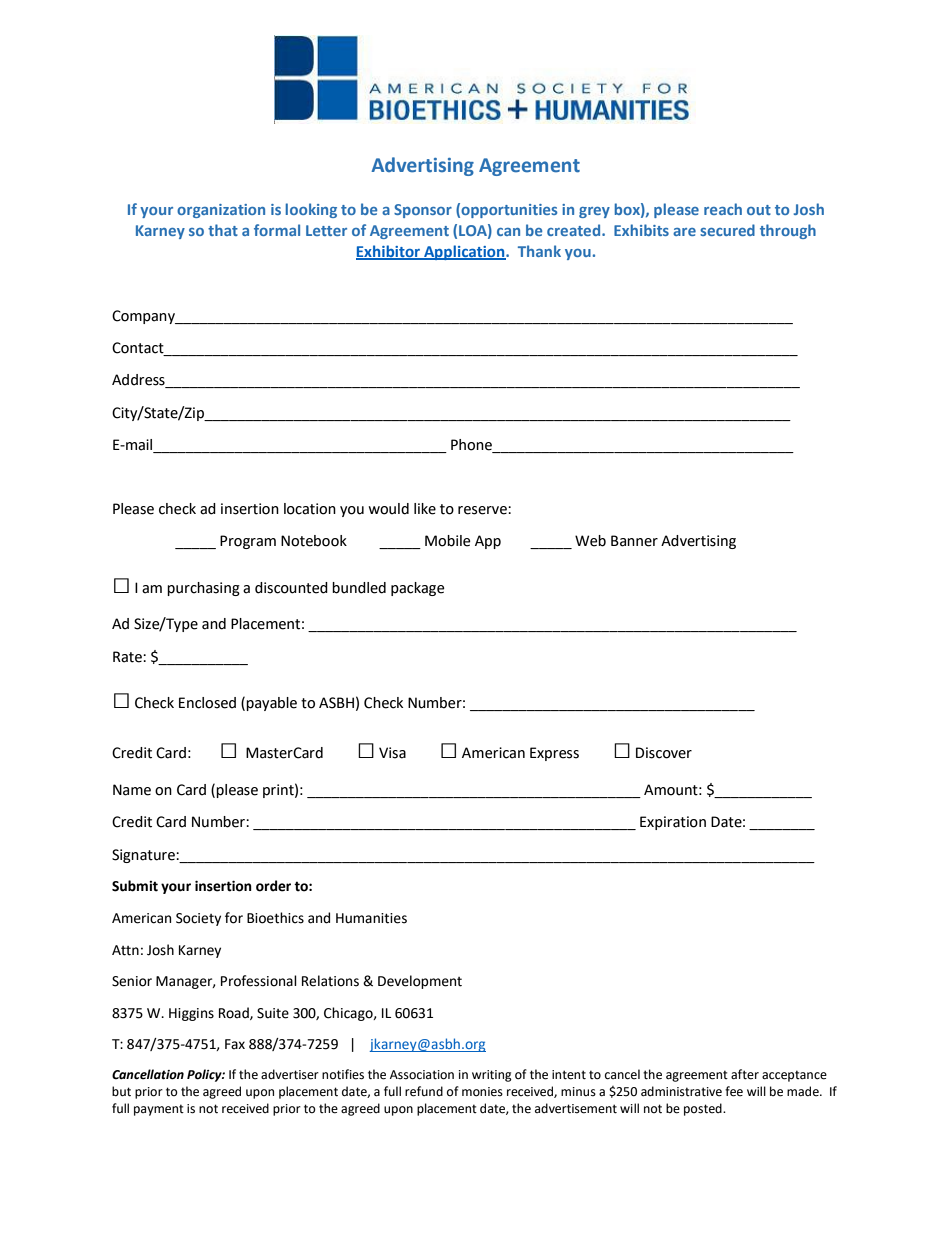 The width and height of the screenshot is (952, 1233). Describe the element at coordinates (207, 703) in the screenshot. I see `Enclosed` at that location.
